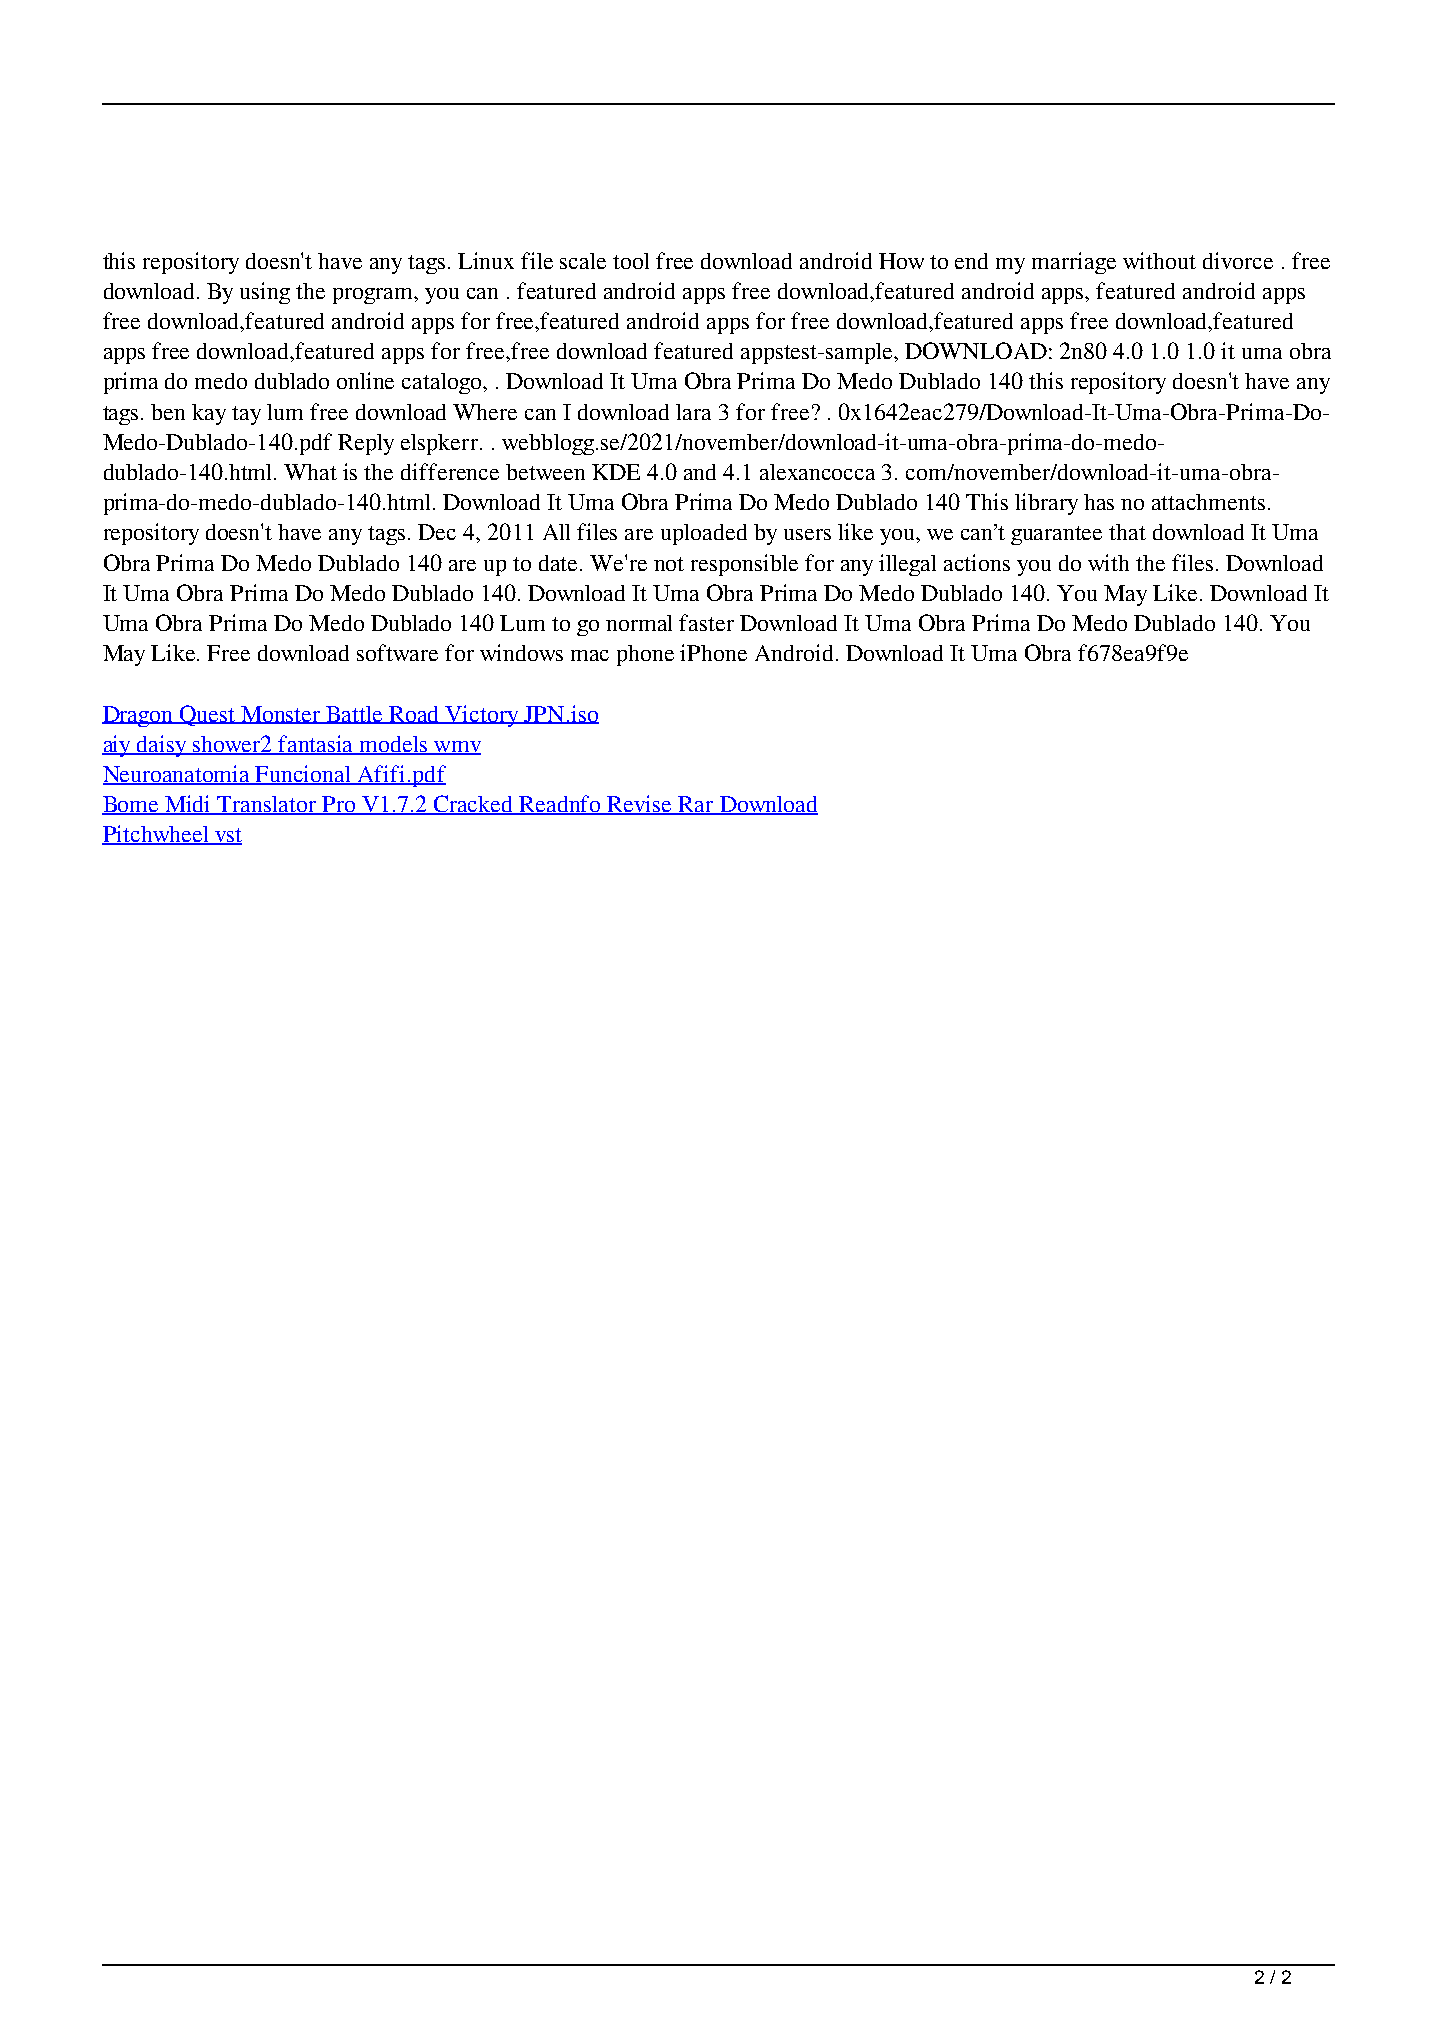  Describe the element at coordinates (397, 652) in the page. I see `software` at that location.
